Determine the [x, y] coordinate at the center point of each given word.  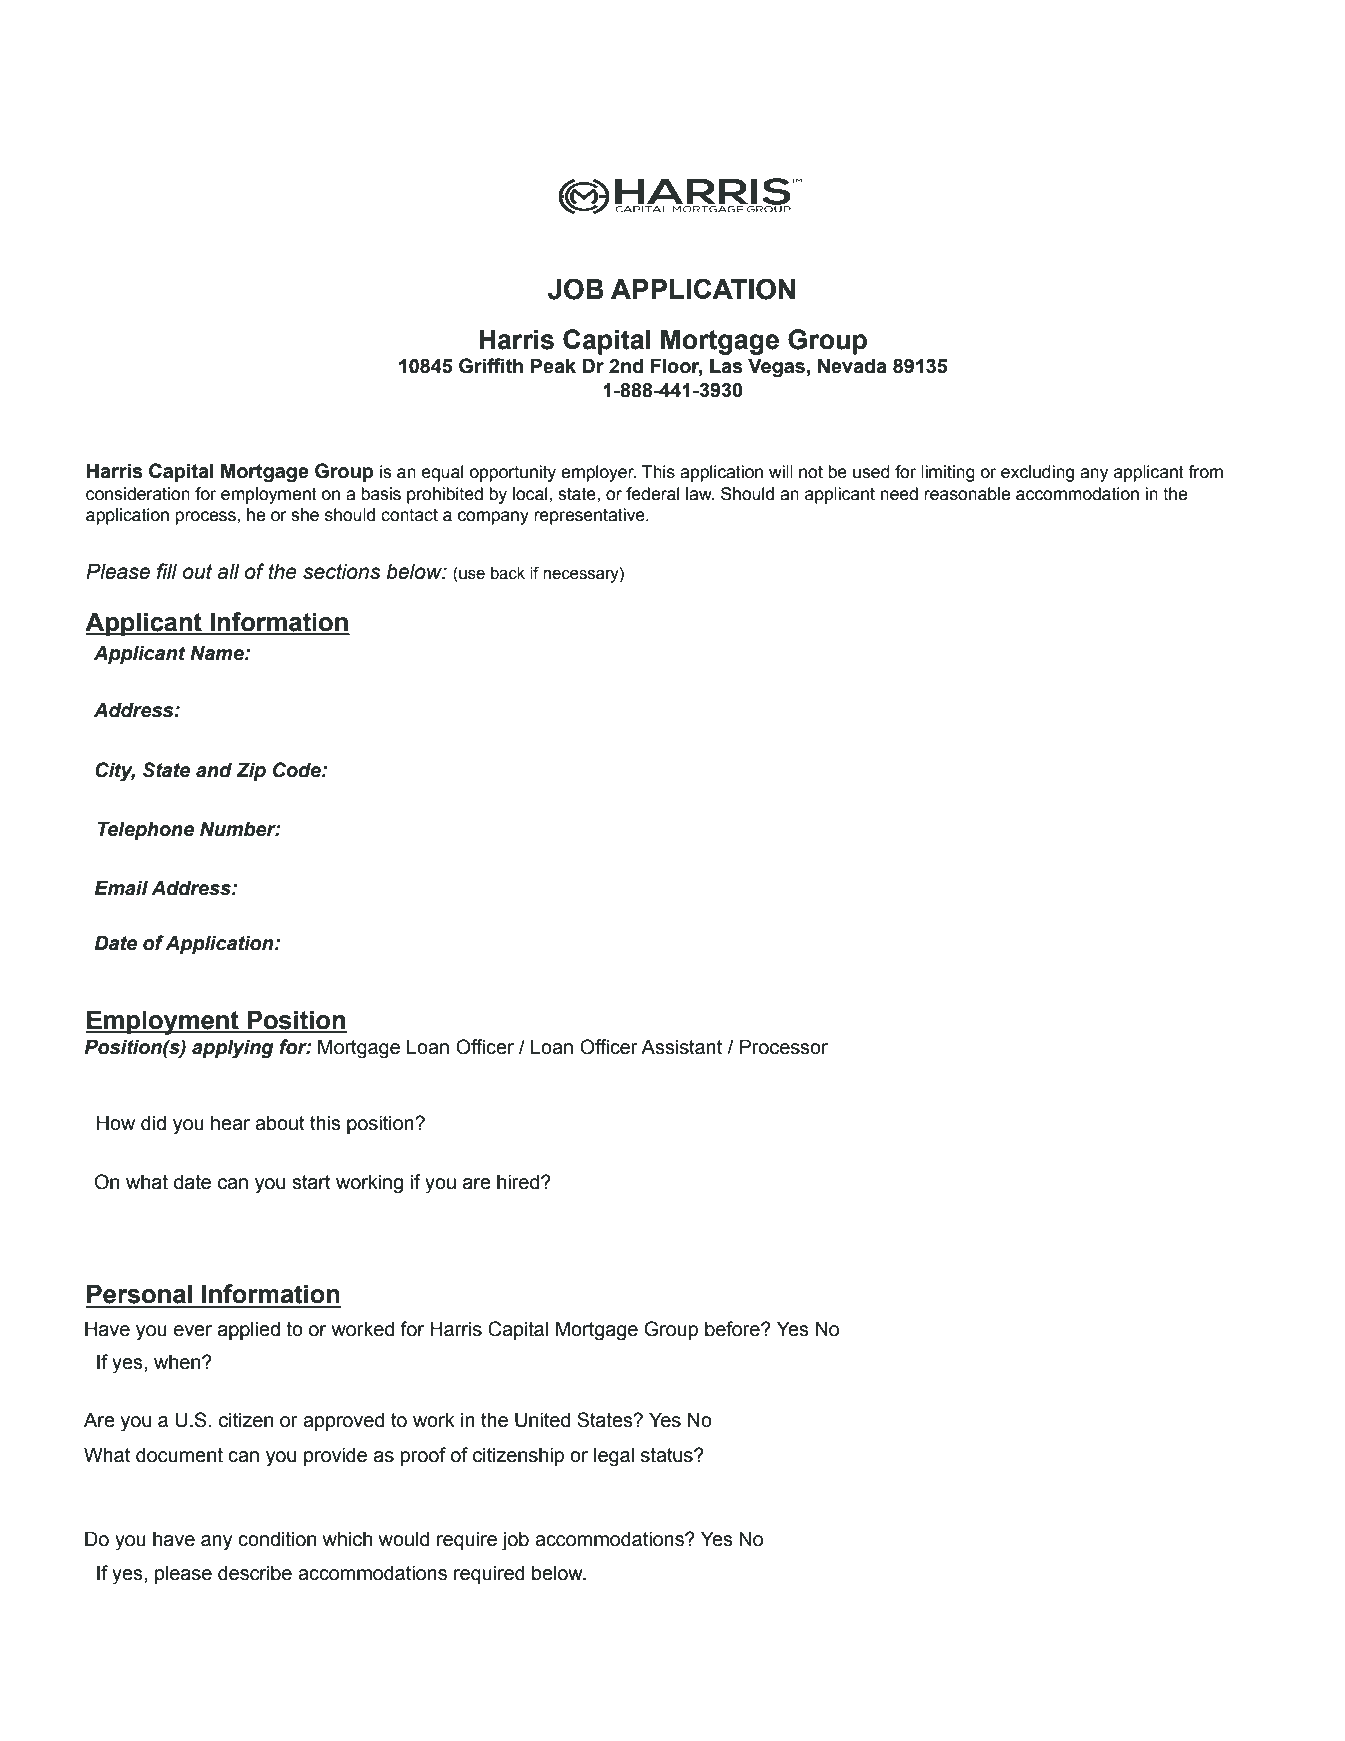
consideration [138, 494]
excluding [1037, 473]
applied [249, 1330]
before [733, 1329]
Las [726, 366]
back [508, 573]
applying [233, 1049]
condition [277, 1539]
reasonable [967, 494]
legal [614, 1457]
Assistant [681, 1047]
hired [519, 1182]
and [214, 770]
